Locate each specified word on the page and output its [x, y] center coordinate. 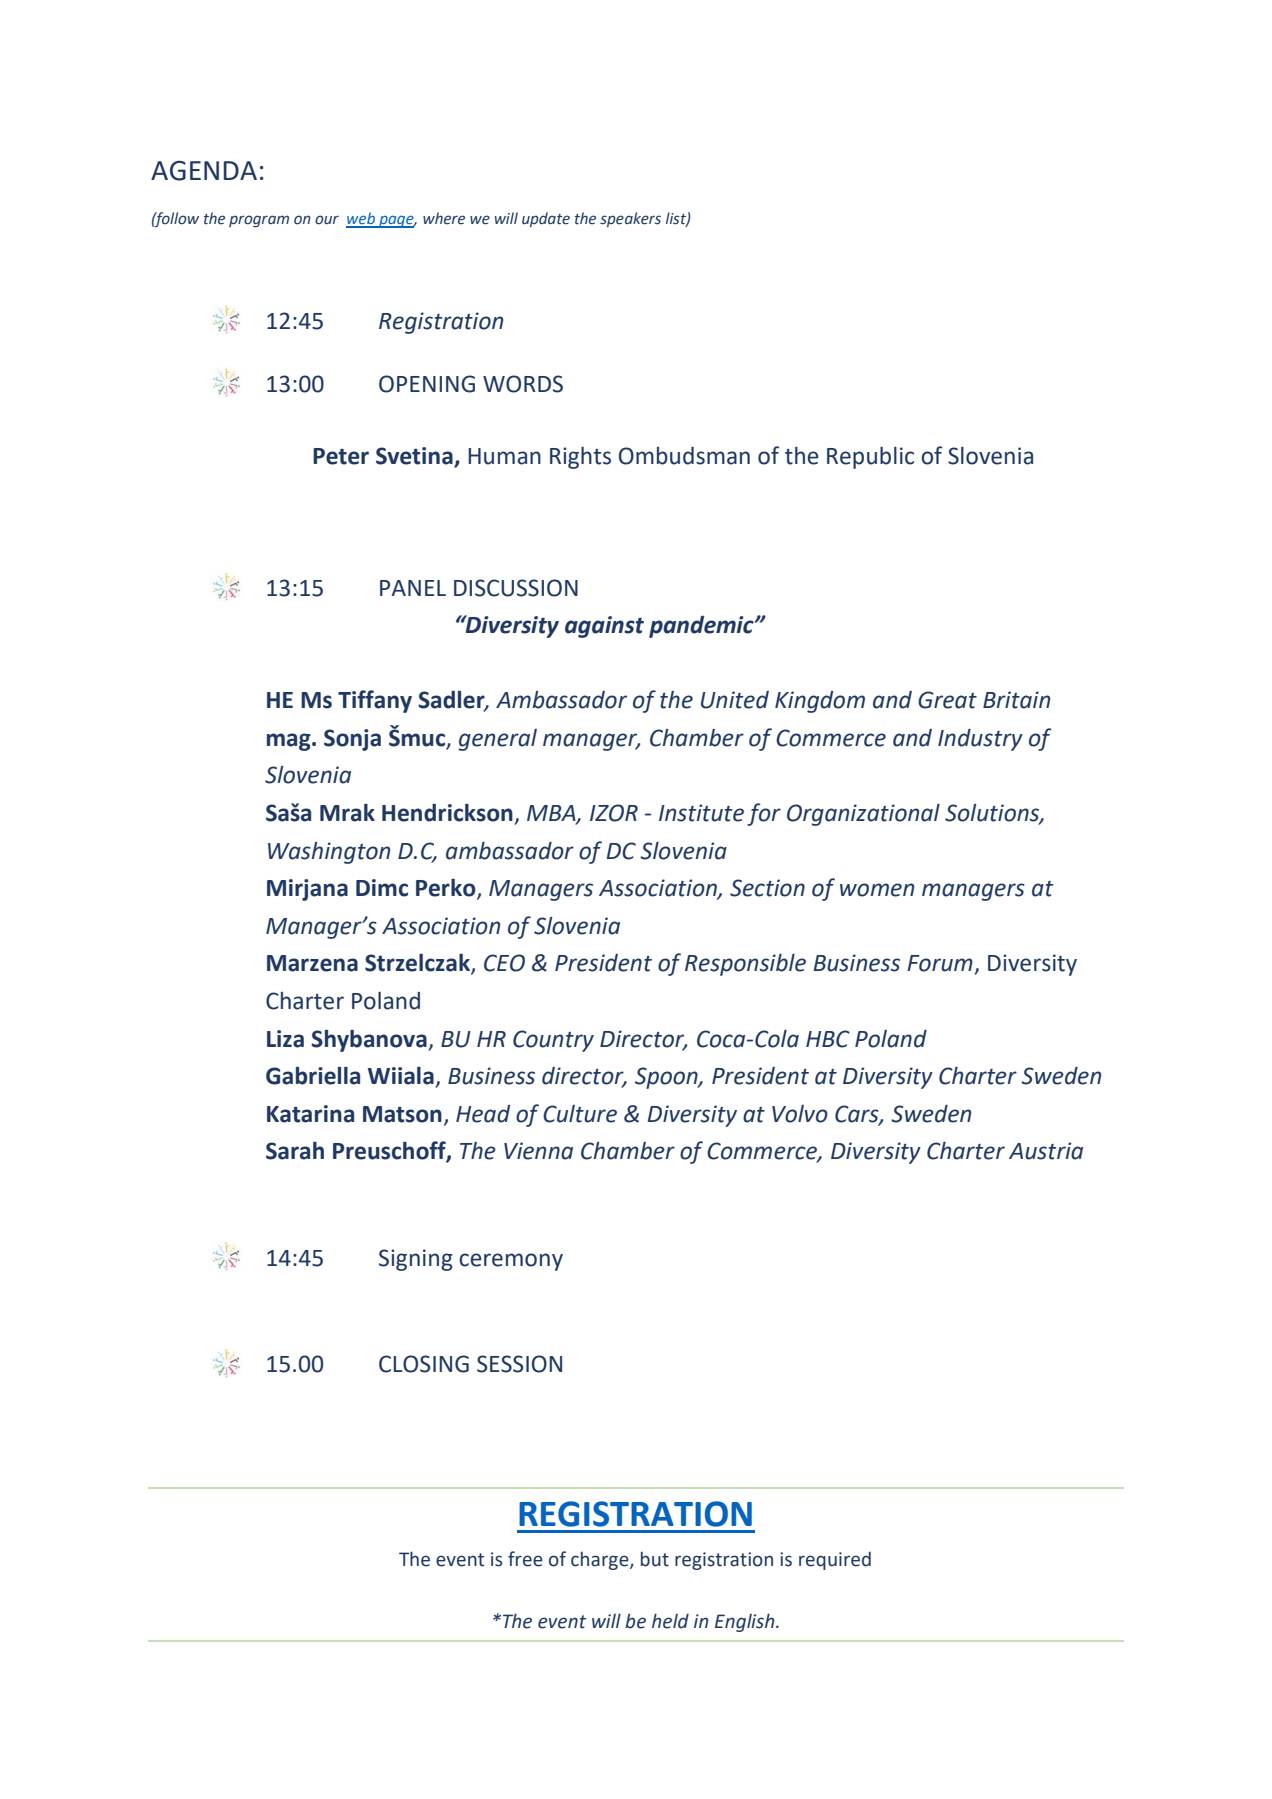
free [525, 1559]
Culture [580, 1114]
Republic [870, 458]
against [604, 627]
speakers [630, 219]
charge [601, 1560]
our [327, 220]
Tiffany [375, 701]
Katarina [310, 1114]
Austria [1046, 1151]
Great [947, 700]
